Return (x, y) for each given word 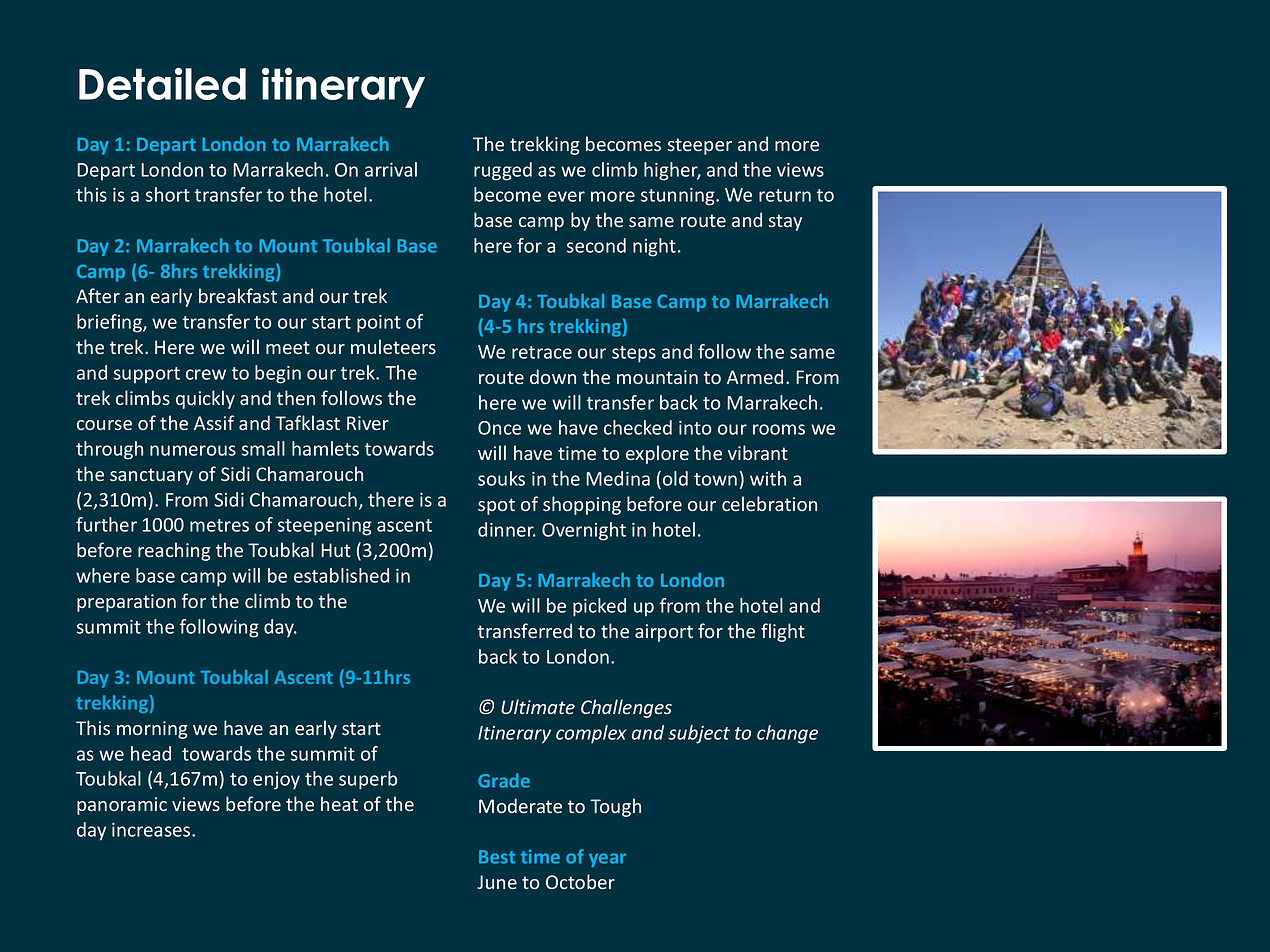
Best (497, 857)
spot (496, 506)
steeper (700, 146)
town (715, 479)
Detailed (162, 83)
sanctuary (151, 476)
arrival (391, 169)
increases (152, 830)
